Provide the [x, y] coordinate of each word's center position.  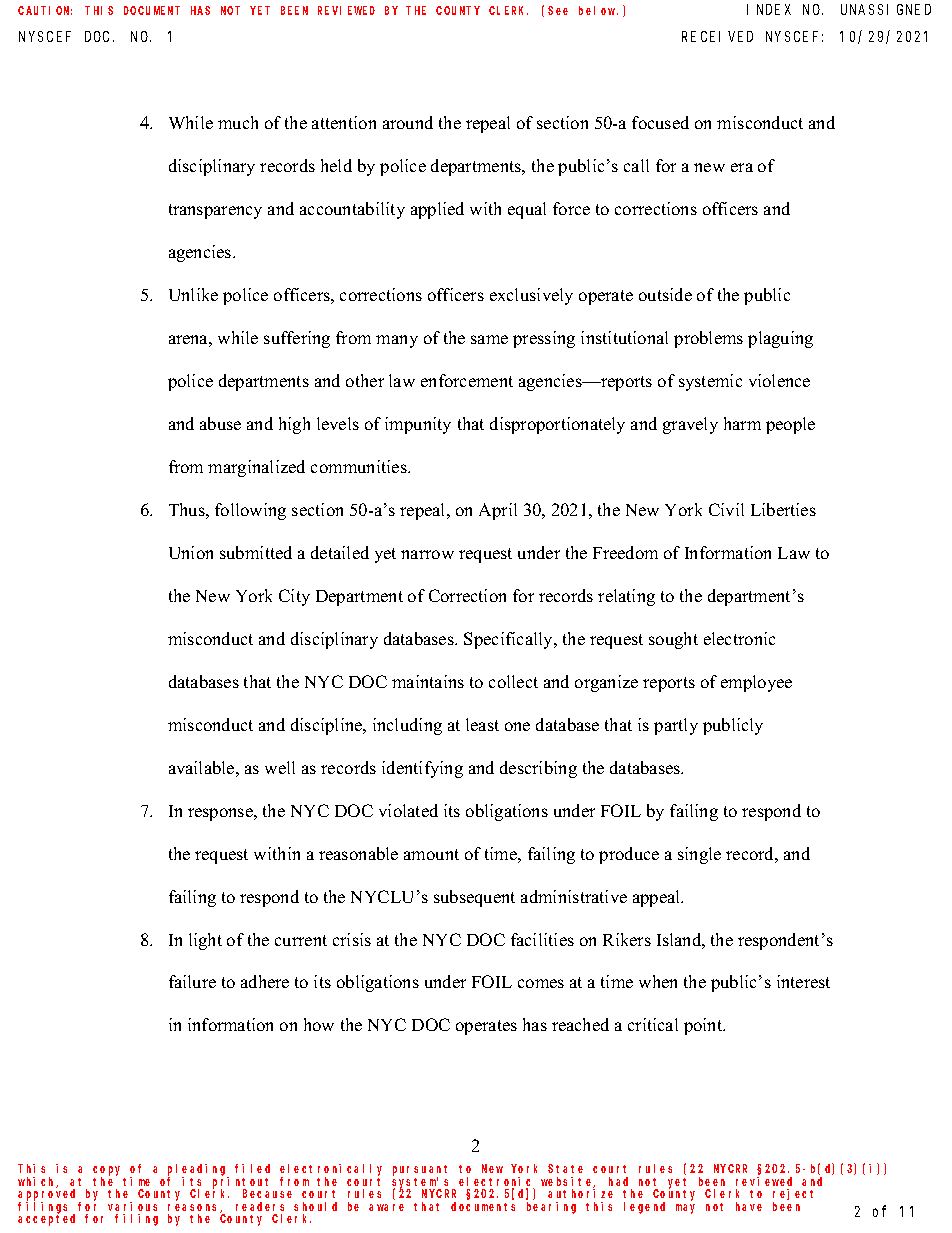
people [790, 425]
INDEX [769, 9]
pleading [198, 1171]
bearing [551, 1208]
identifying [422, 769]
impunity [418, 425]
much [238, 122]
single [699, 855]
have [749, 1206]
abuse [220, 423]
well [280, 767]
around [408, 122]
